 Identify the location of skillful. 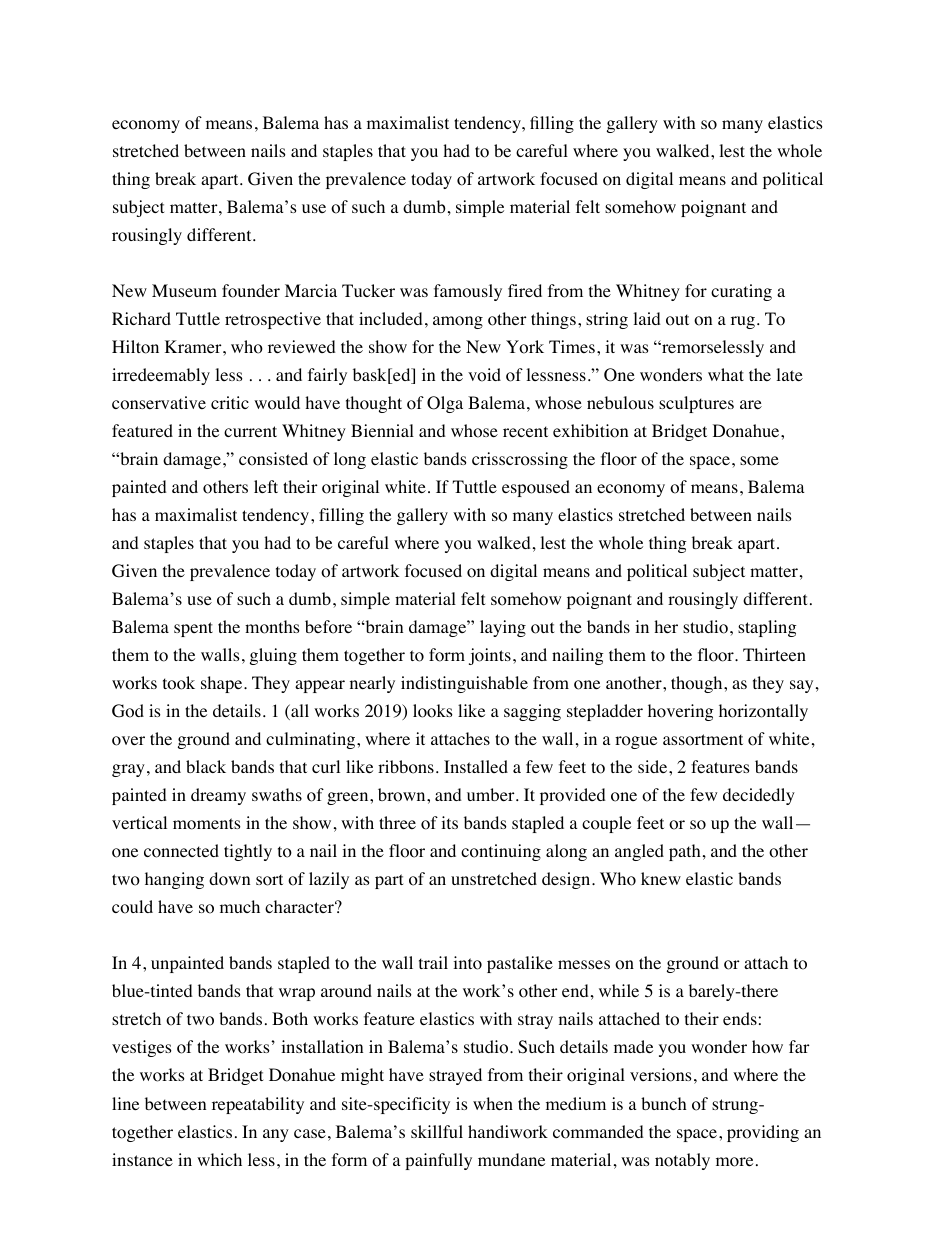
(437, 1131).
